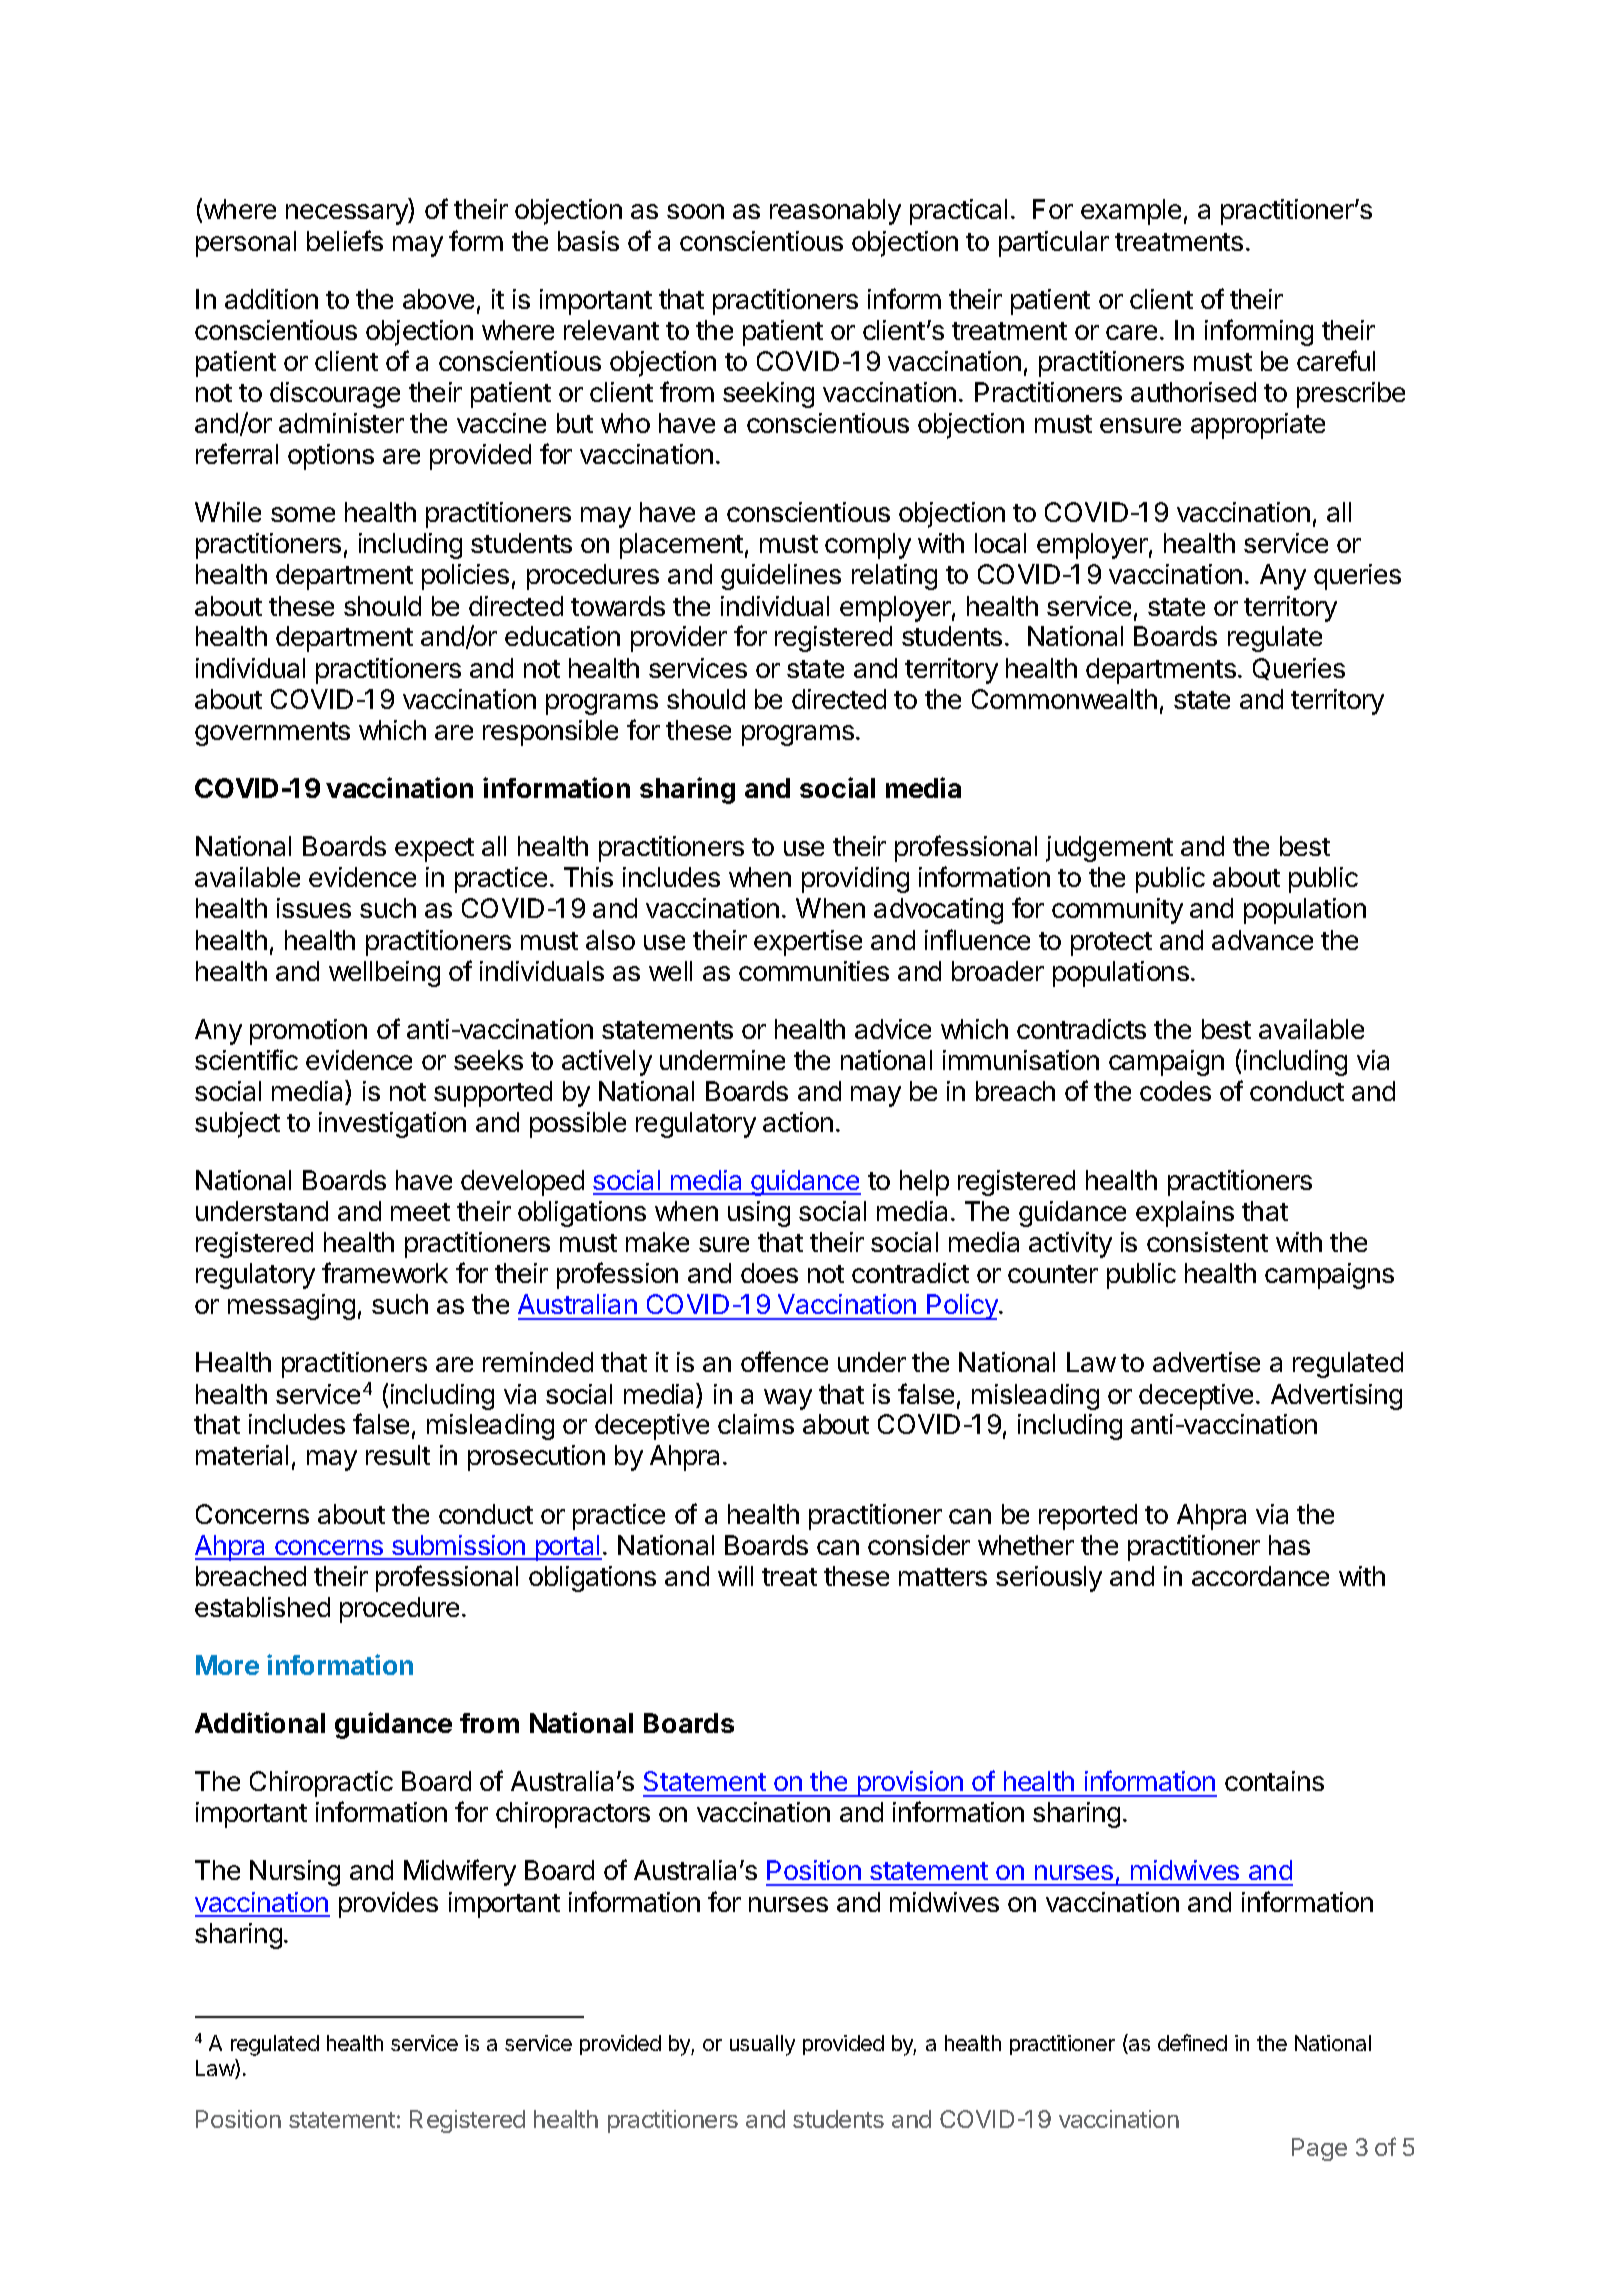 The width and height of the screenshot is (1610, 2276). What do you see at coordinates (835, 212) in the screenshot?
I see `reasonably` at bounding box center [835, 212].
